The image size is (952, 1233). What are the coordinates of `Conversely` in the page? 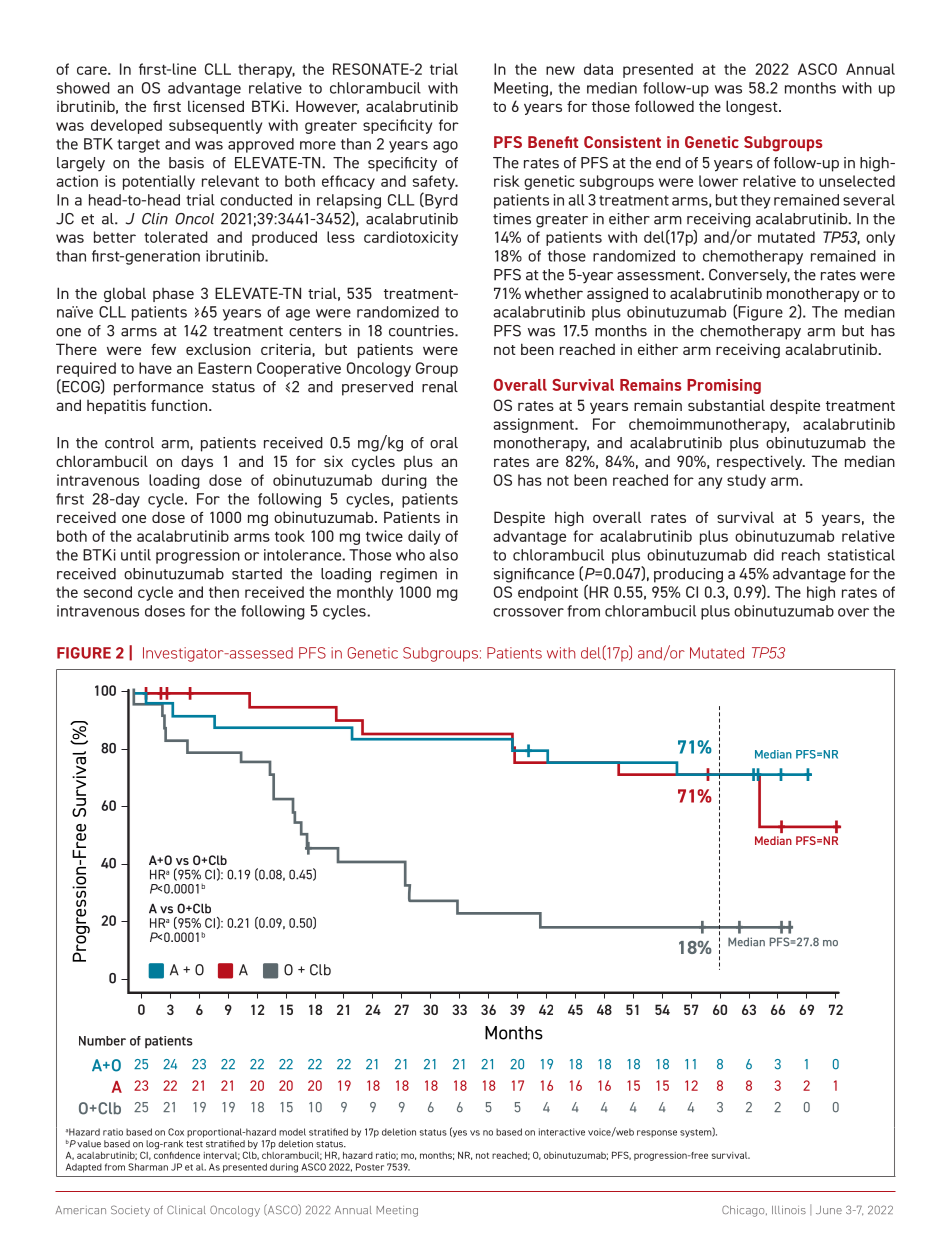 It's located at (749, 276).
